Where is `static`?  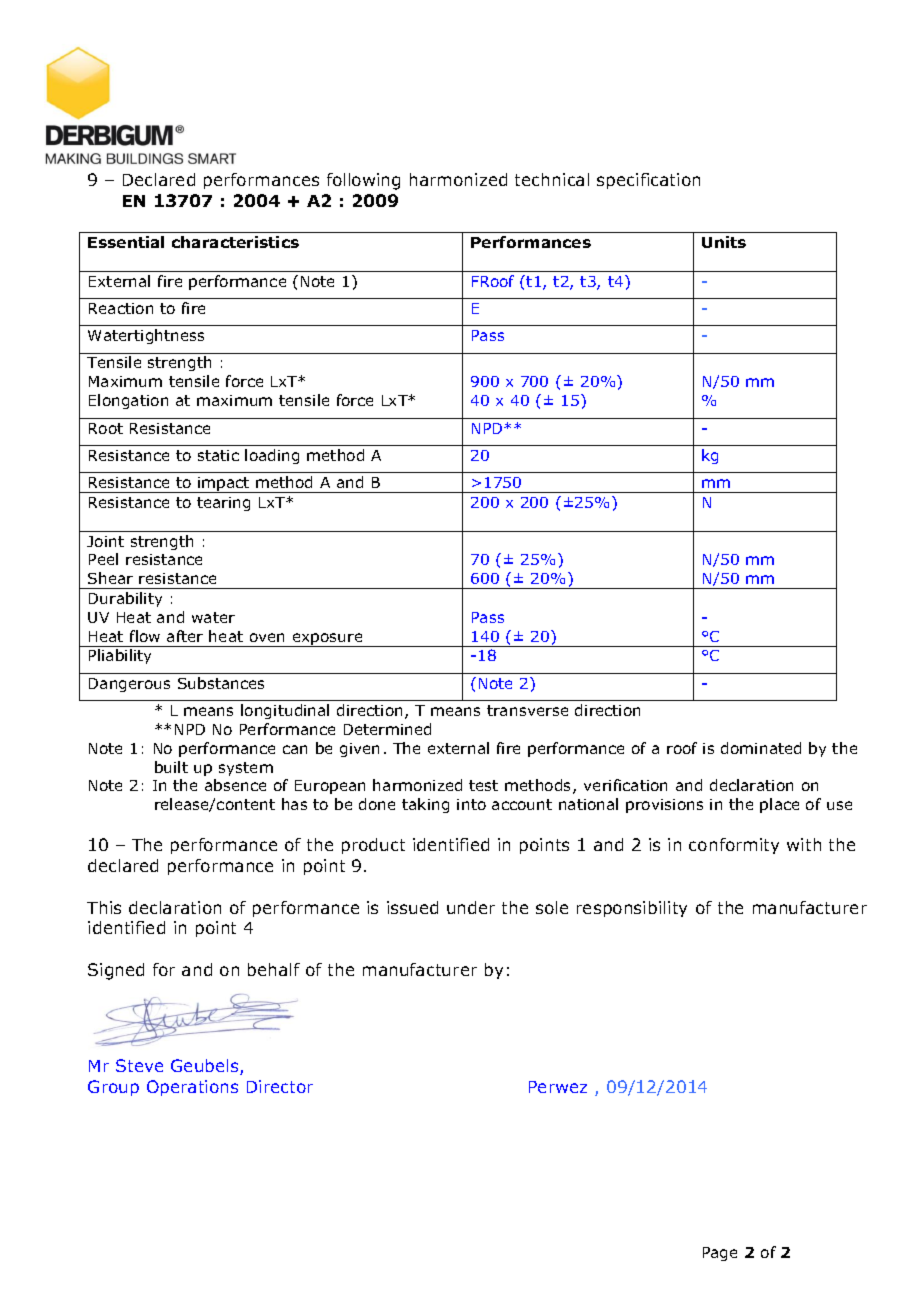 static is located at coordinates (218, 455).
